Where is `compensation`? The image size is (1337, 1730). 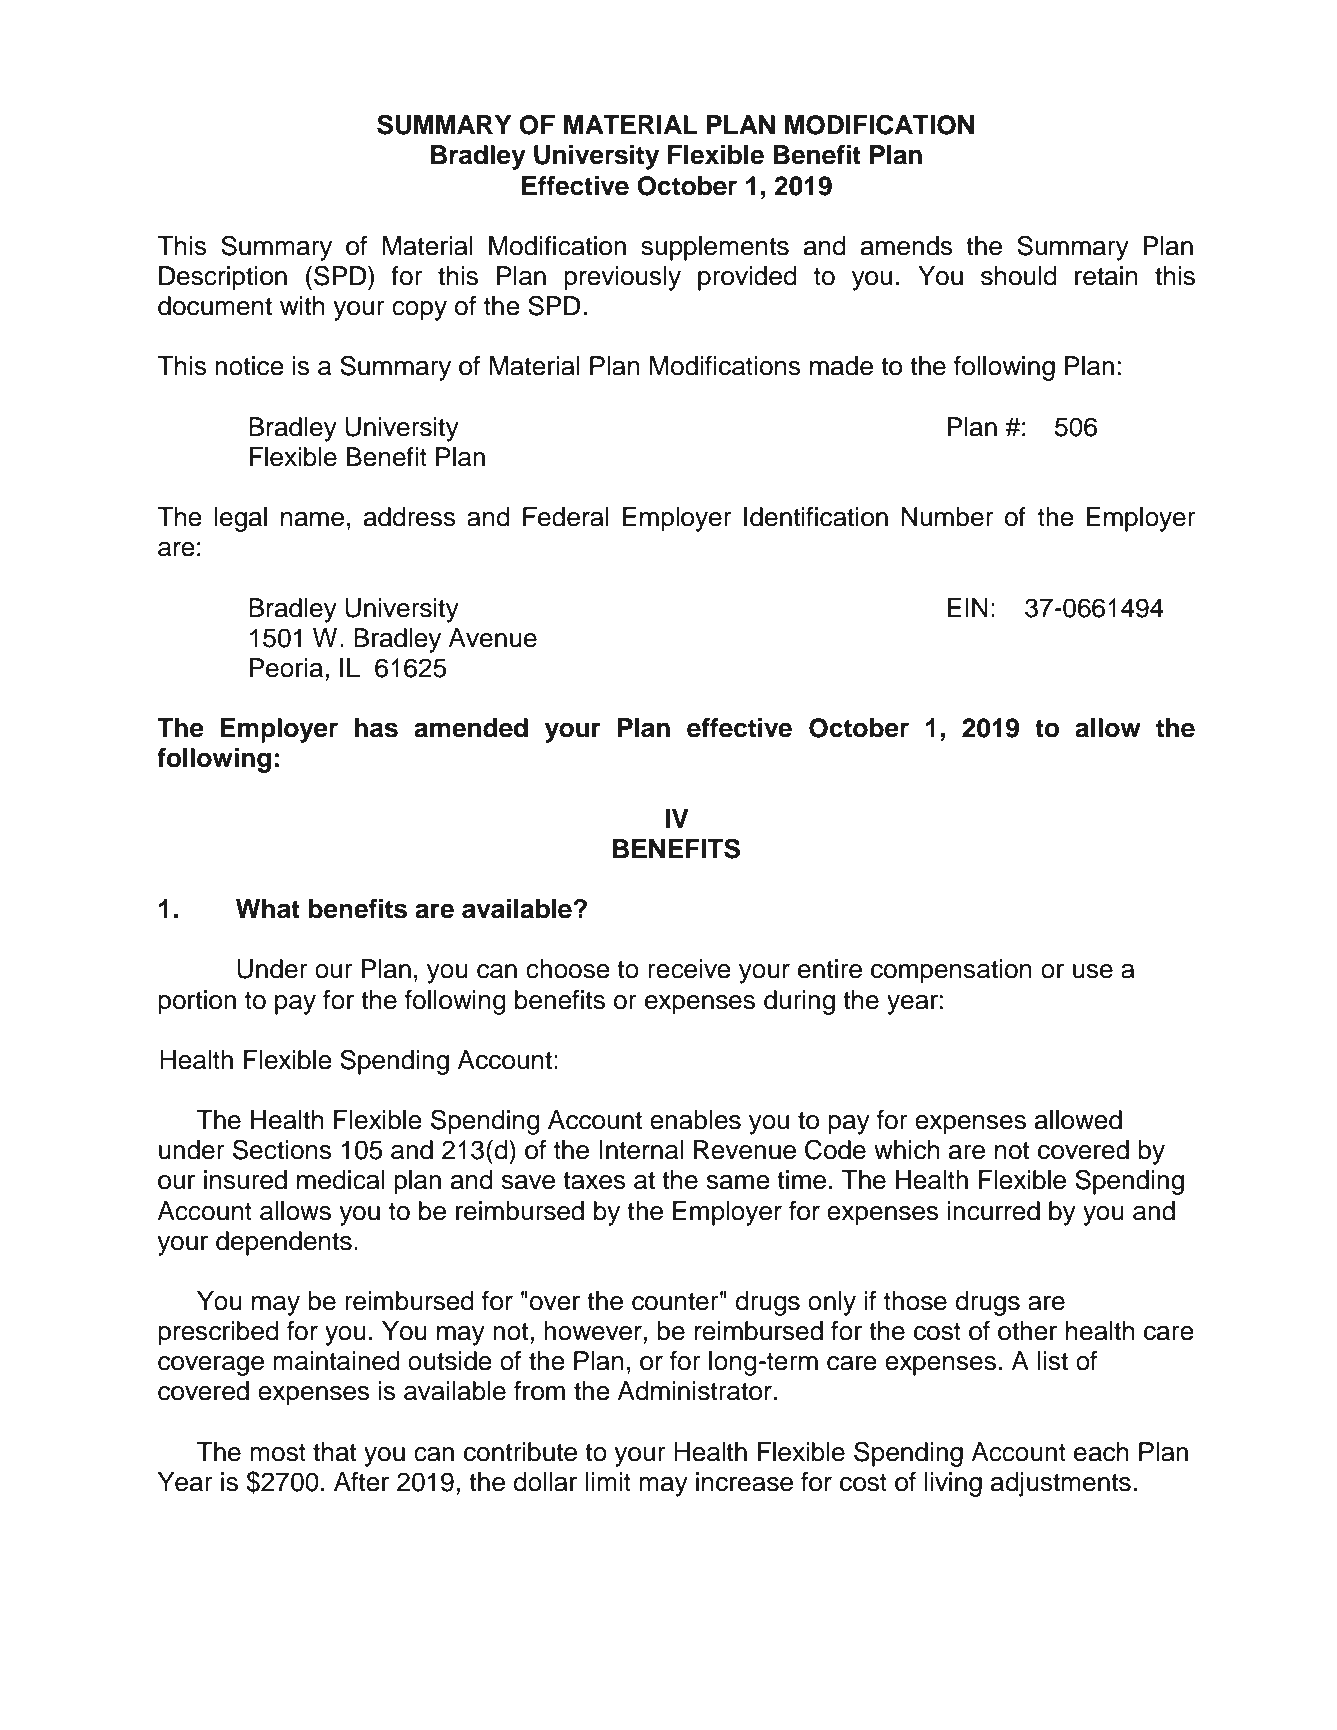
compensation is located at coordinates (951, 971).
